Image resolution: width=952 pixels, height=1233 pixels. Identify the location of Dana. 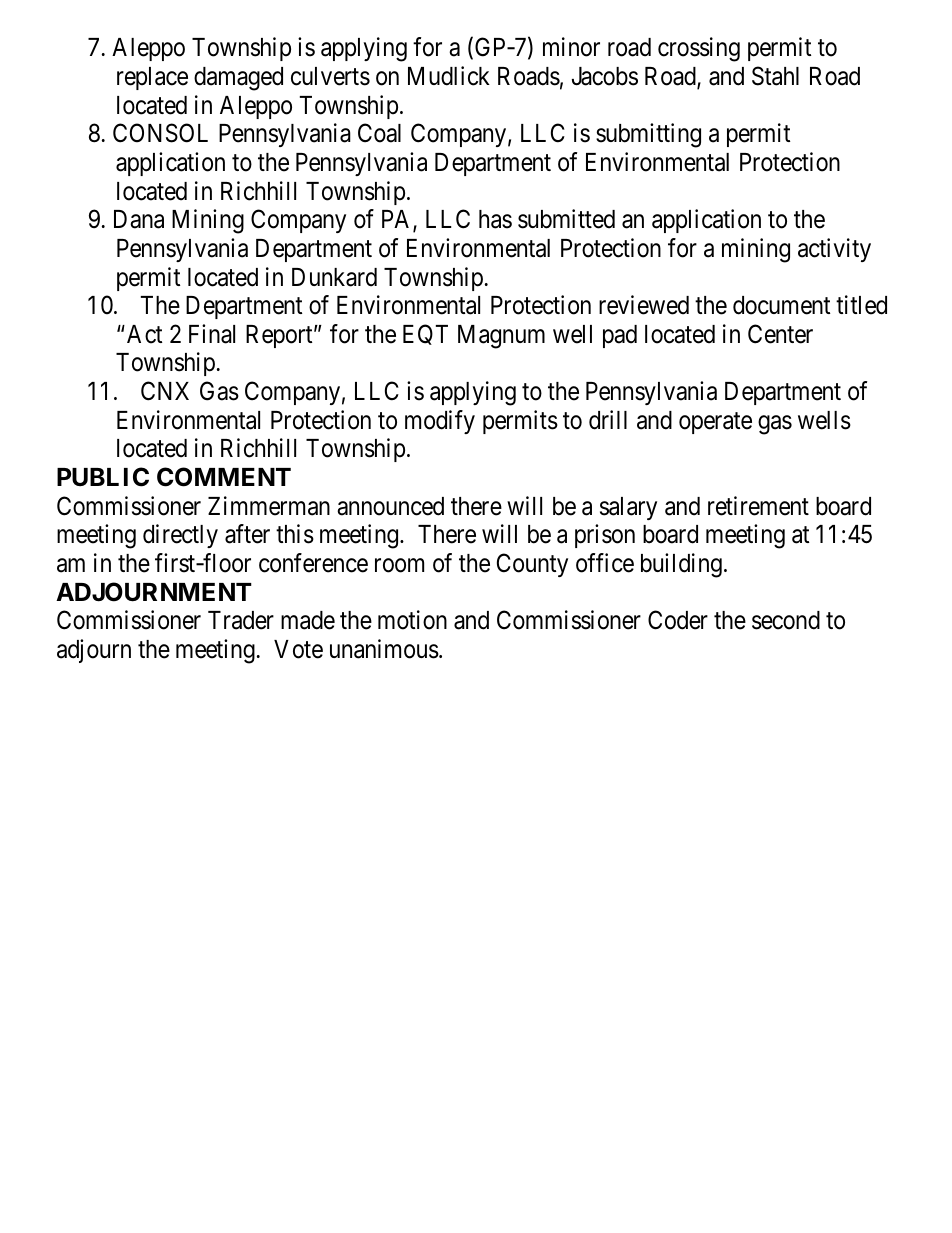
(139, 219).
